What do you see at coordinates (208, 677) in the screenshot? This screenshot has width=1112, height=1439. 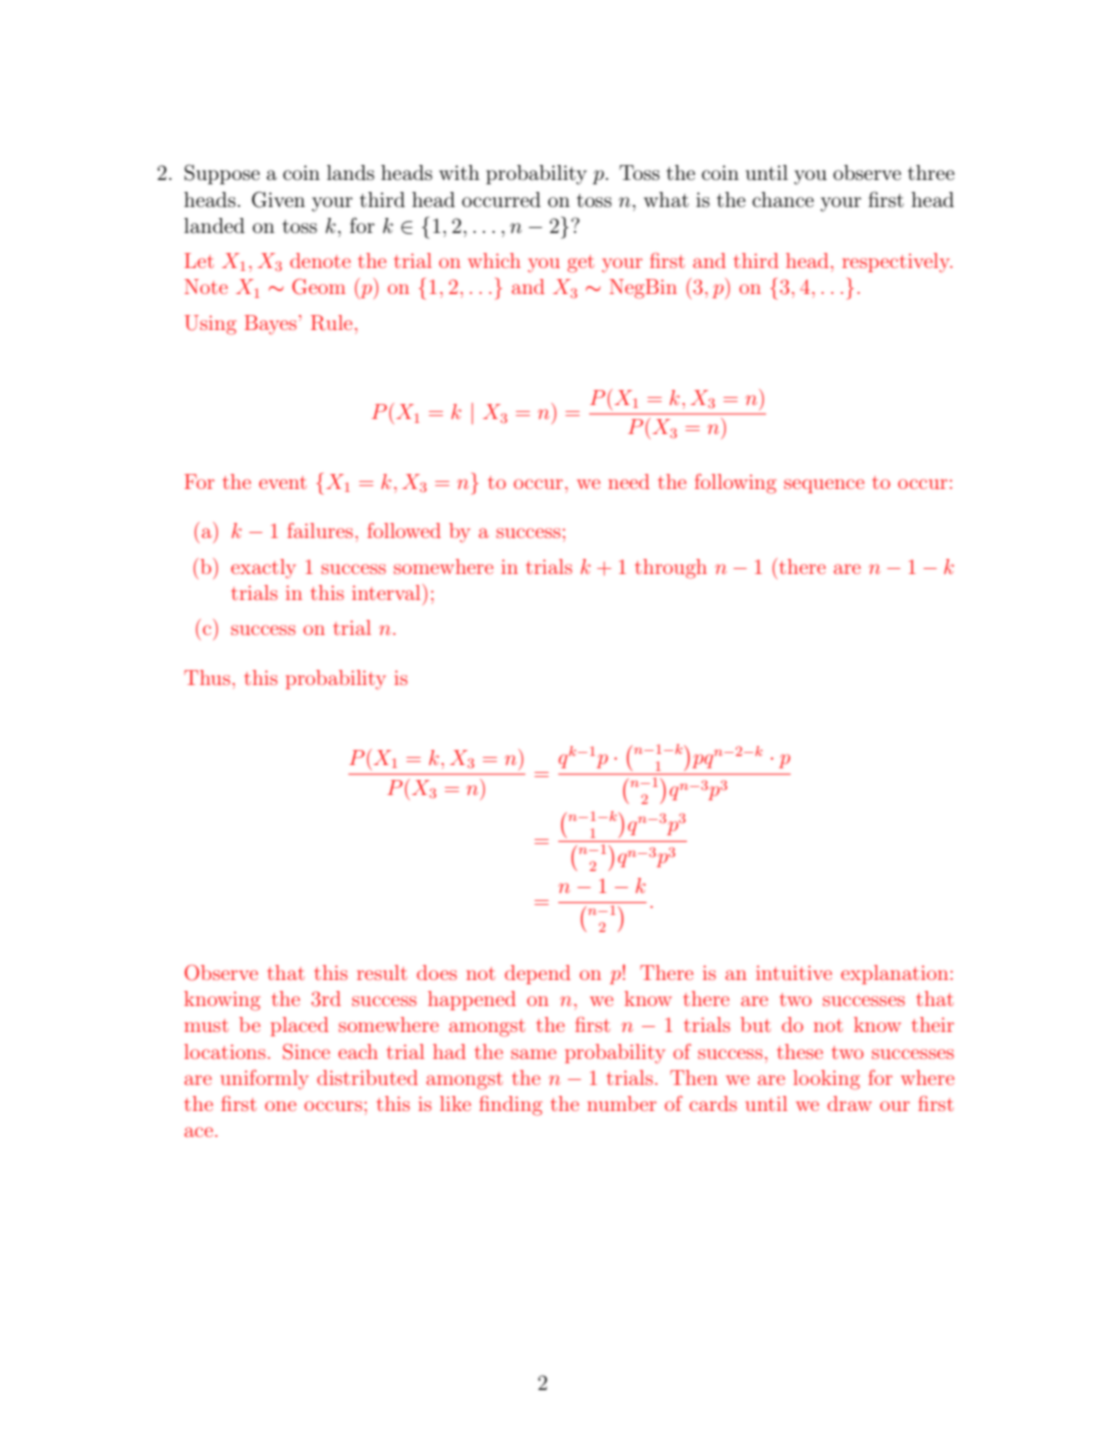 I see `Thus` at bounding box center [208, 677].
